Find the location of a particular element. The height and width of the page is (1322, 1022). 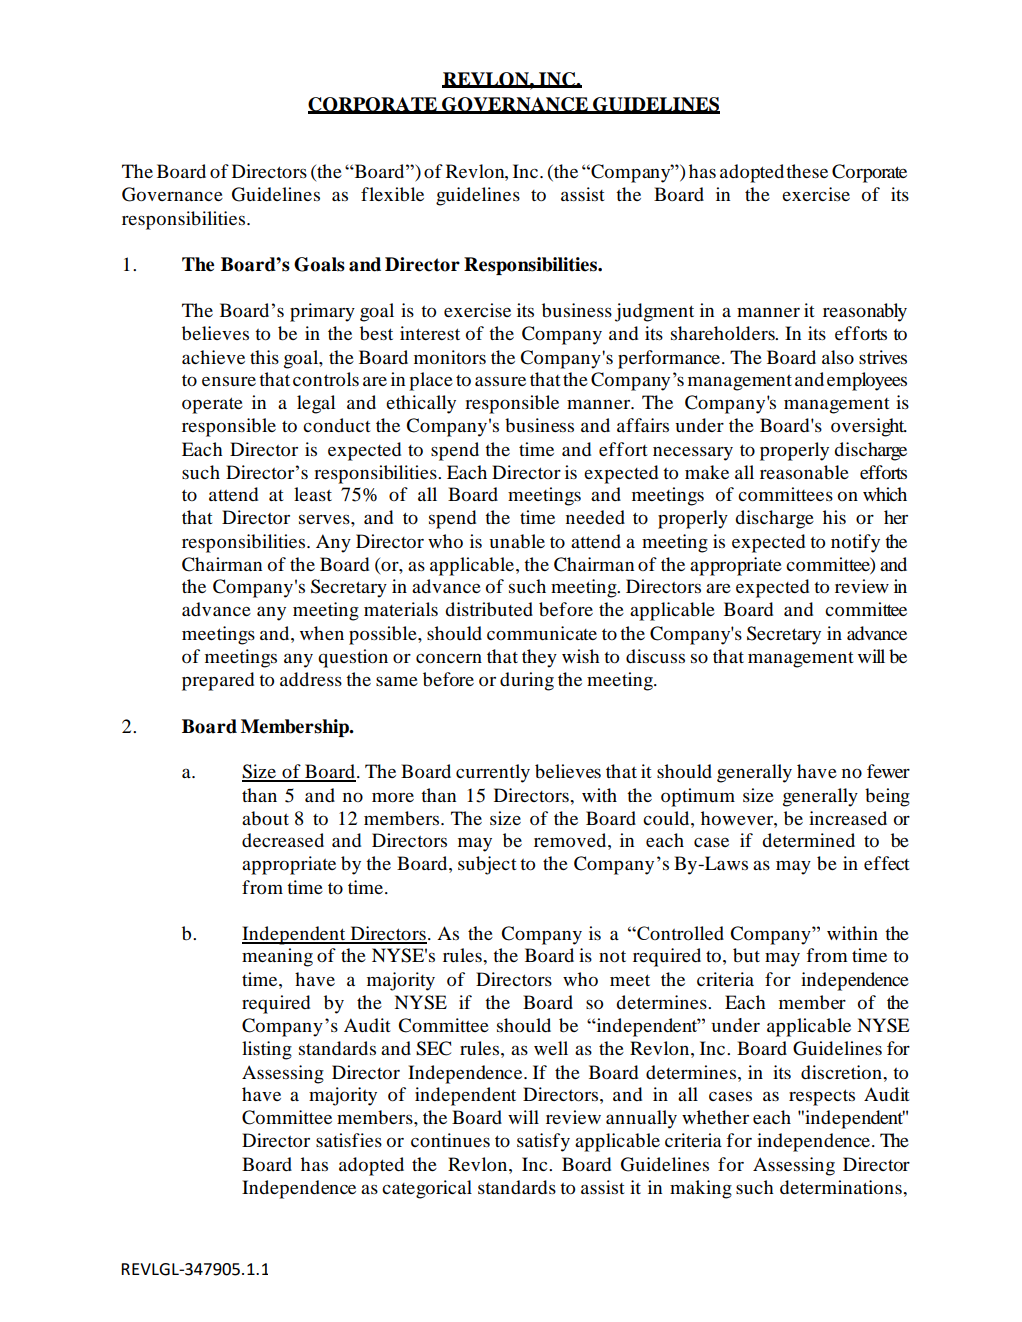

judgment is located at coordinates (654, 312).
